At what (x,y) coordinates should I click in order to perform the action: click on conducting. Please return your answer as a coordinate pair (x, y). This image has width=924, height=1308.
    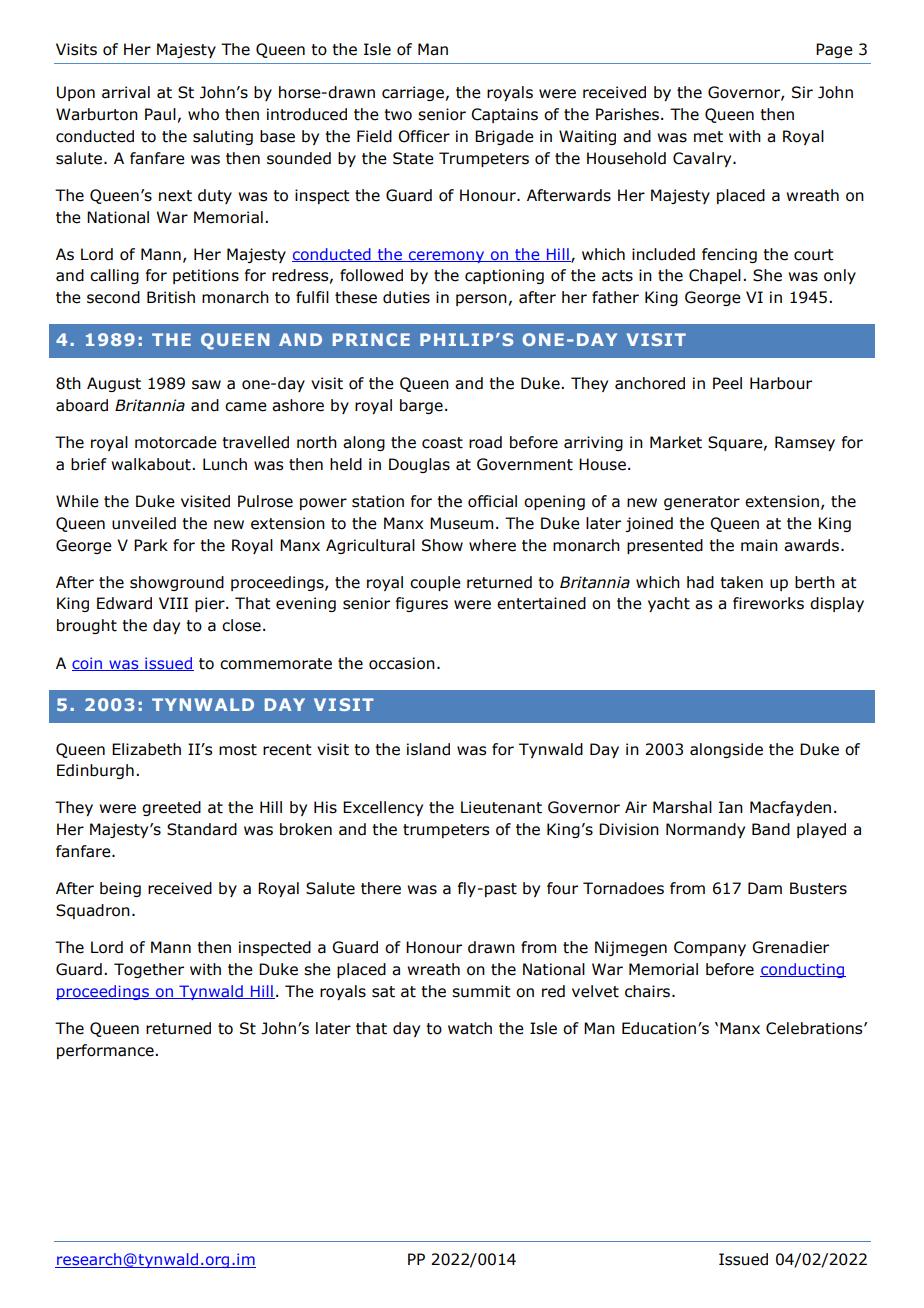
    Looking at the image, I should click on (803, 970).
